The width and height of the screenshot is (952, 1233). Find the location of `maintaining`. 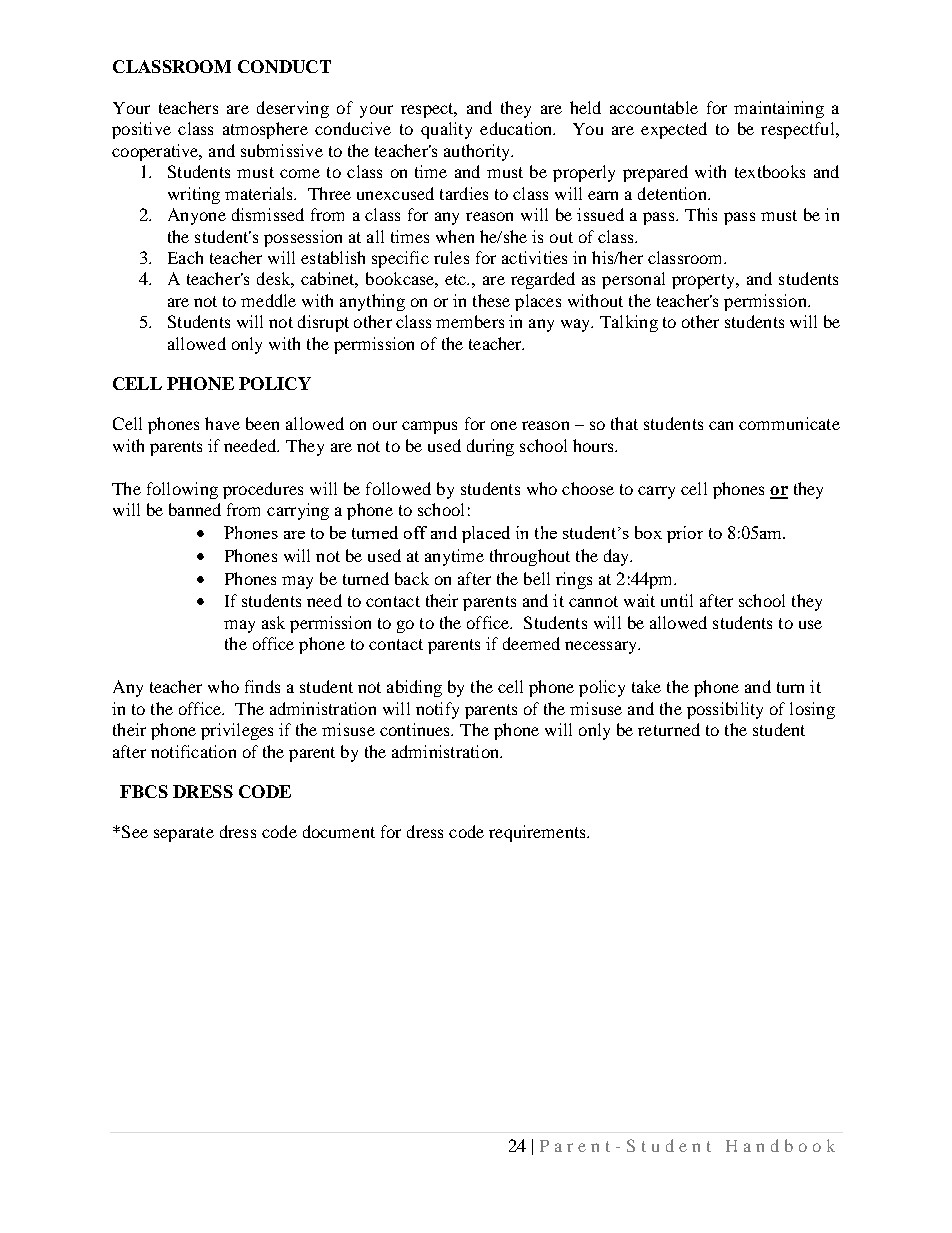

maintaining is located at coordinates (779, 109).
